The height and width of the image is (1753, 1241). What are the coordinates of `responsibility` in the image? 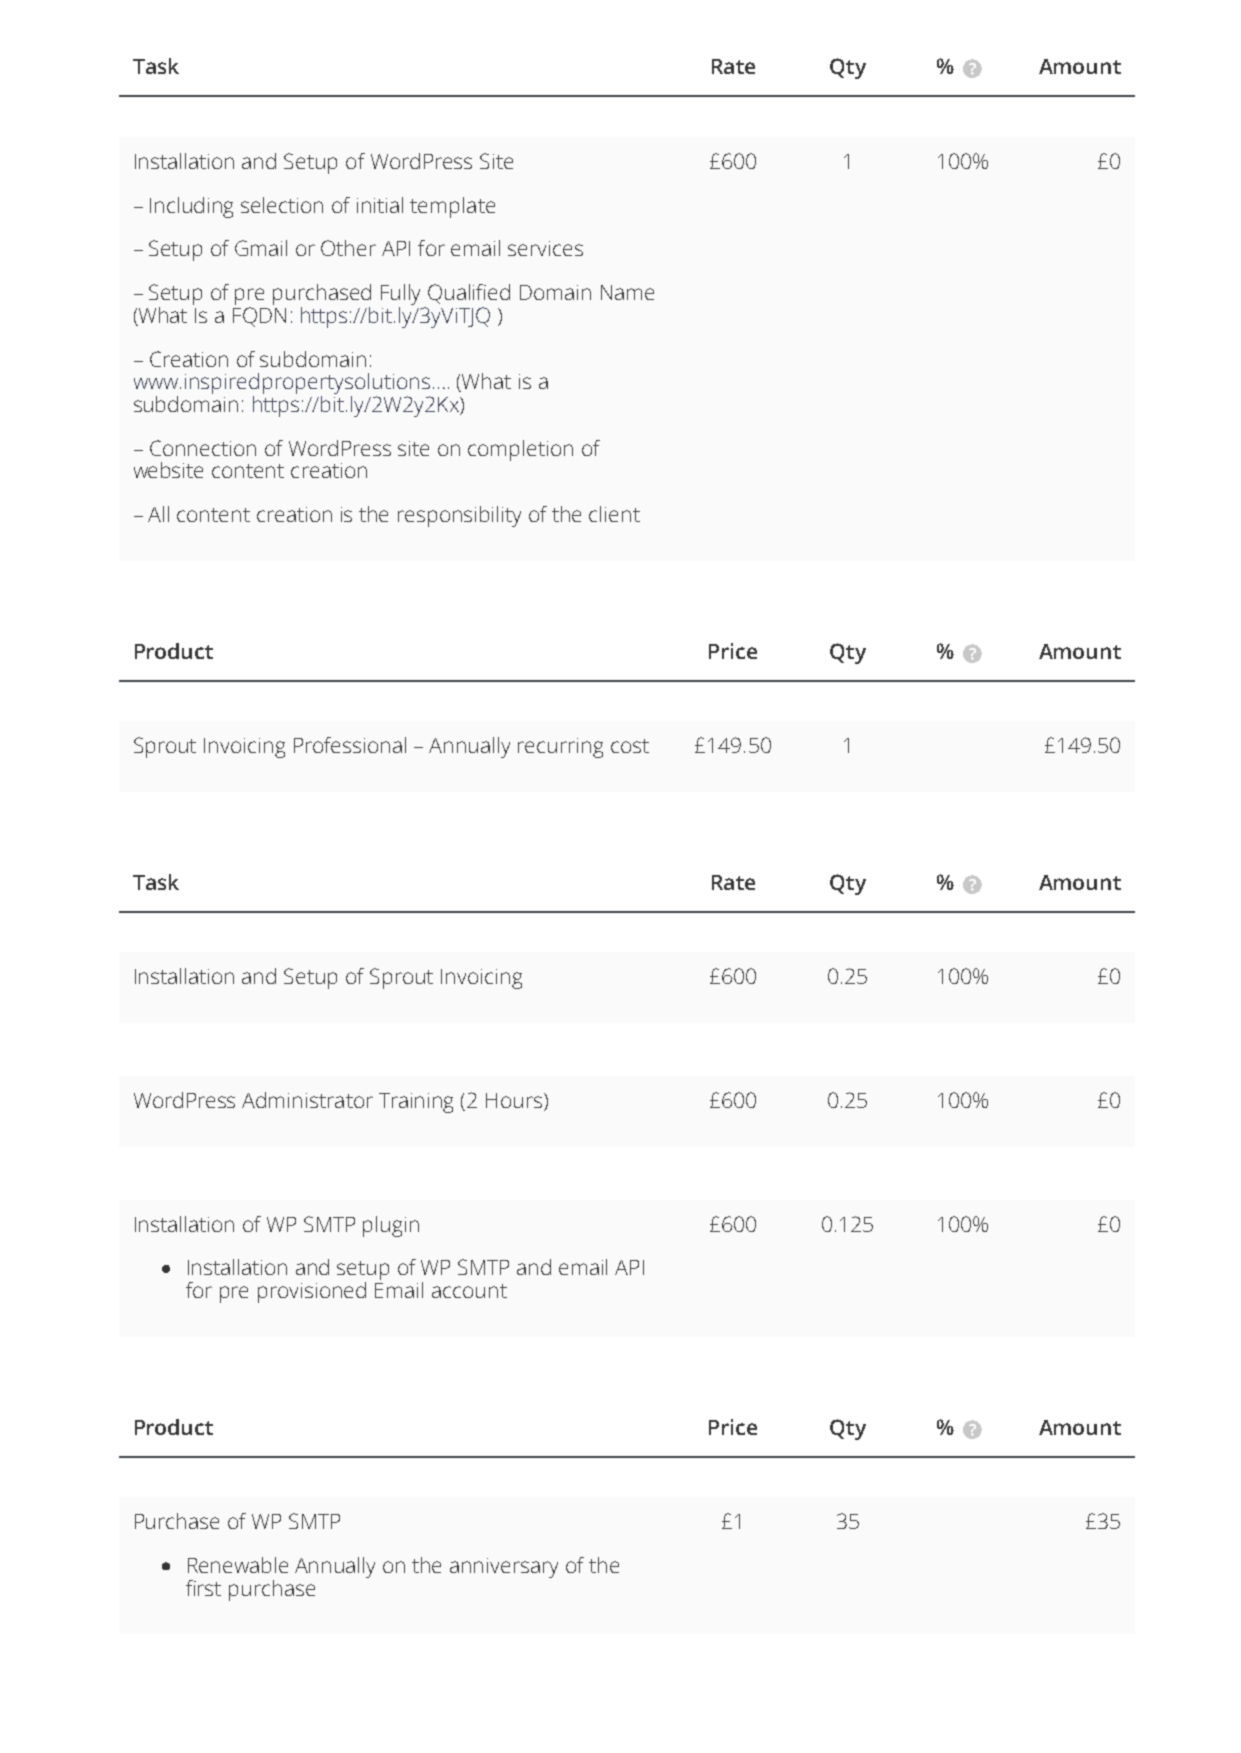 It's located at (459, 516).
